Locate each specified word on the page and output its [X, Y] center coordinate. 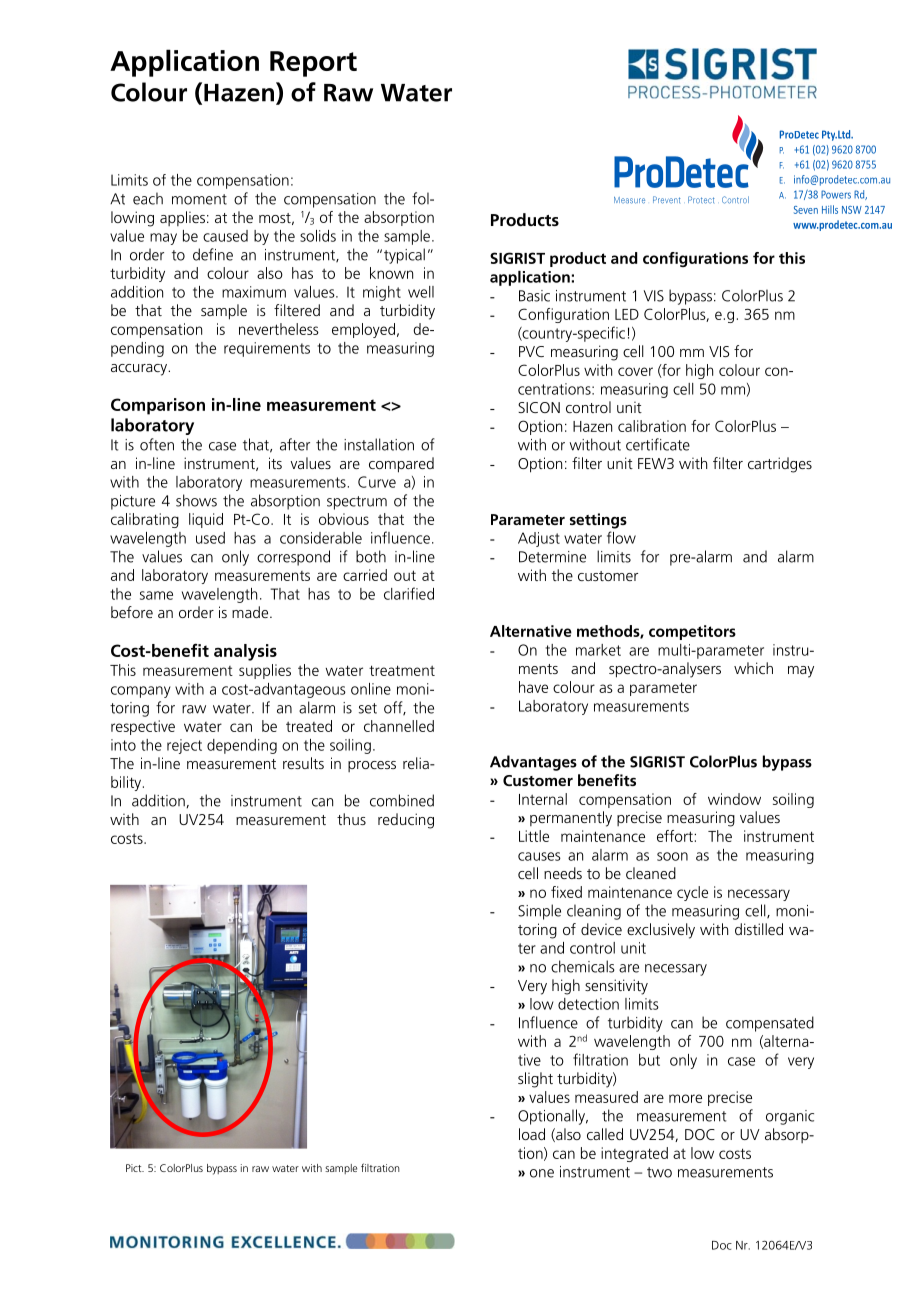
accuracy [140, 370]
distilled [759, 929]
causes [539, 856]
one [542, 1173]
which [753, 668]
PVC [531, 351]
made [251, 612]
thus [351, 819]
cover [635, 371]
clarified [409, 593]
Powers [836, 194]
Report [313, 64]
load [532, 1134]
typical [404, 256]
